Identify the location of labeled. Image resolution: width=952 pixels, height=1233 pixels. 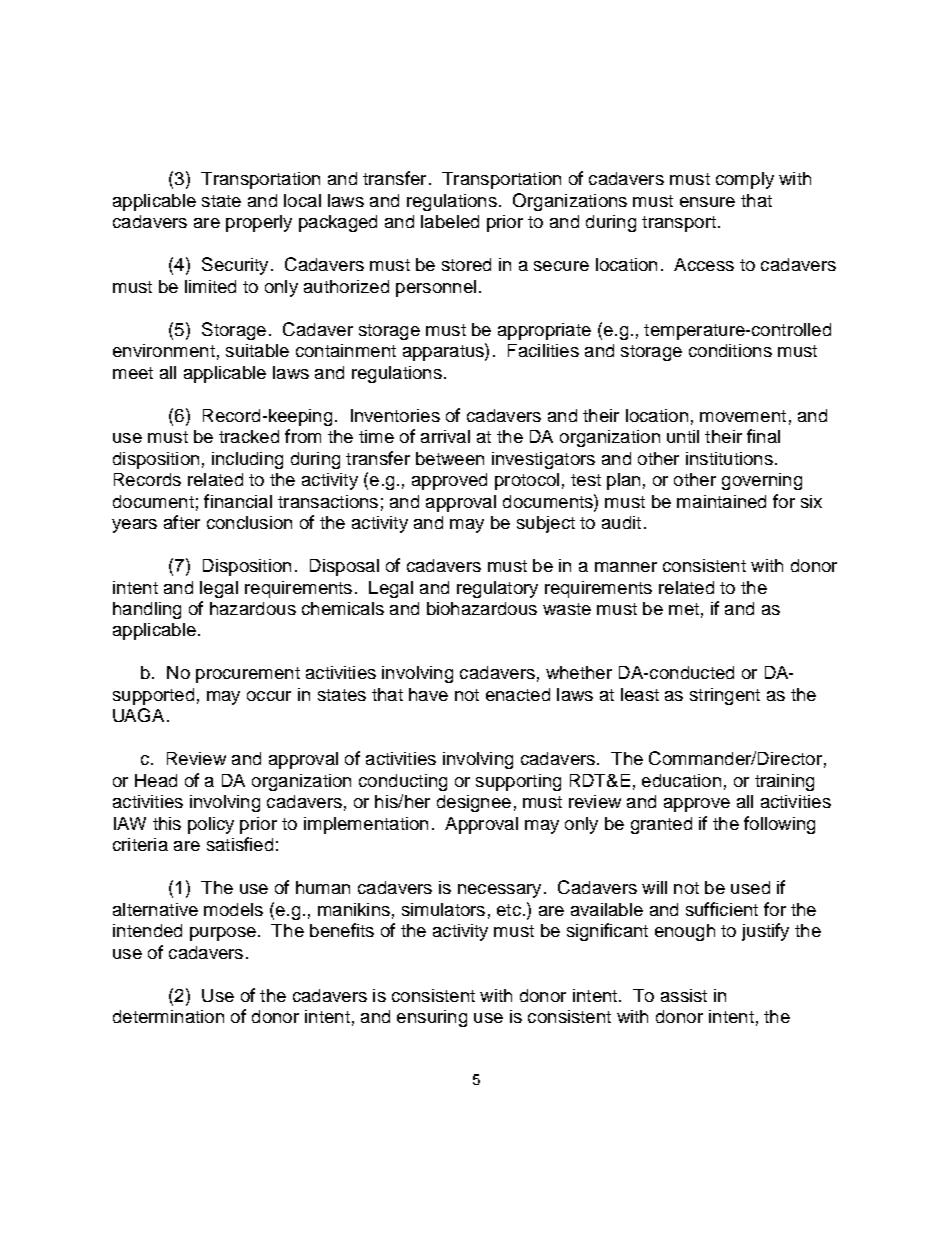
(450, 221).
